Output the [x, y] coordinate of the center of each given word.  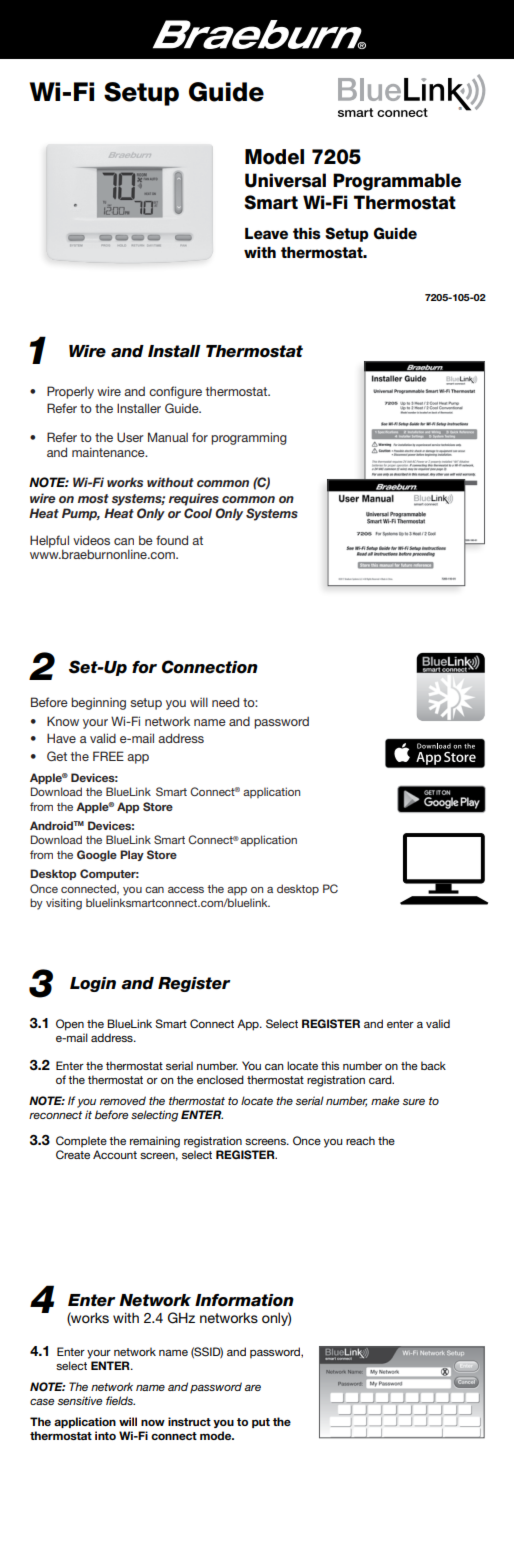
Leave [266, 234]
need [225, 702]
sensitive [80, 1400]
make [385, 1100]
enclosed [220, 1079]
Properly [70, 392]
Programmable [397, 182]
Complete [81, 1142]
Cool [198, 513]
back [433, 1065]
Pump [81, 514]
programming [249, 438]
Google [97, 856]
